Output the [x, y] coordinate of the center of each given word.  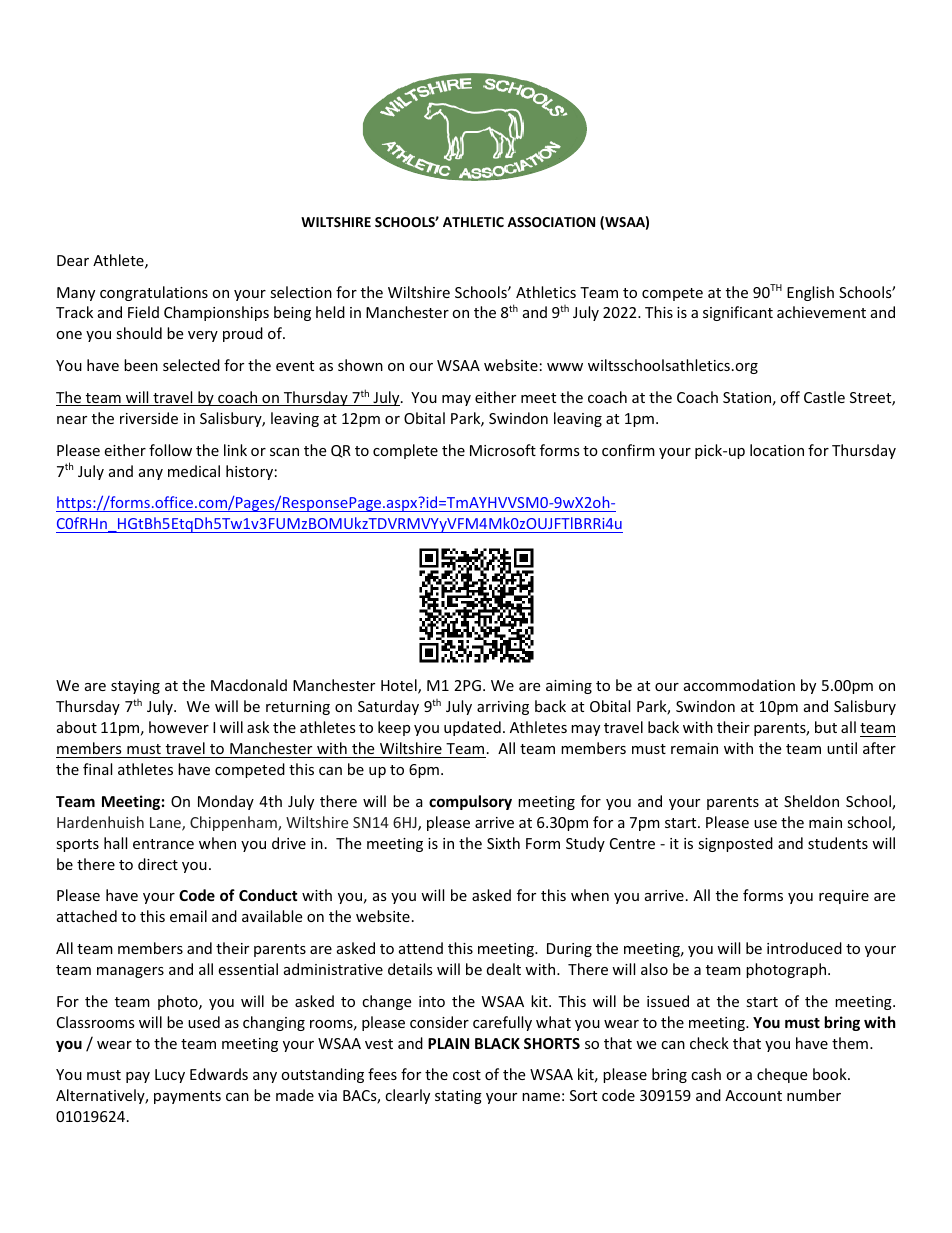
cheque [782, 1075]
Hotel [400, 686]
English [810, 293]
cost [467, 1075]
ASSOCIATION [551, 222]
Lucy [170, 1076]
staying [135, 687]
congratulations [154, 293]
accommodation [739, 685]
